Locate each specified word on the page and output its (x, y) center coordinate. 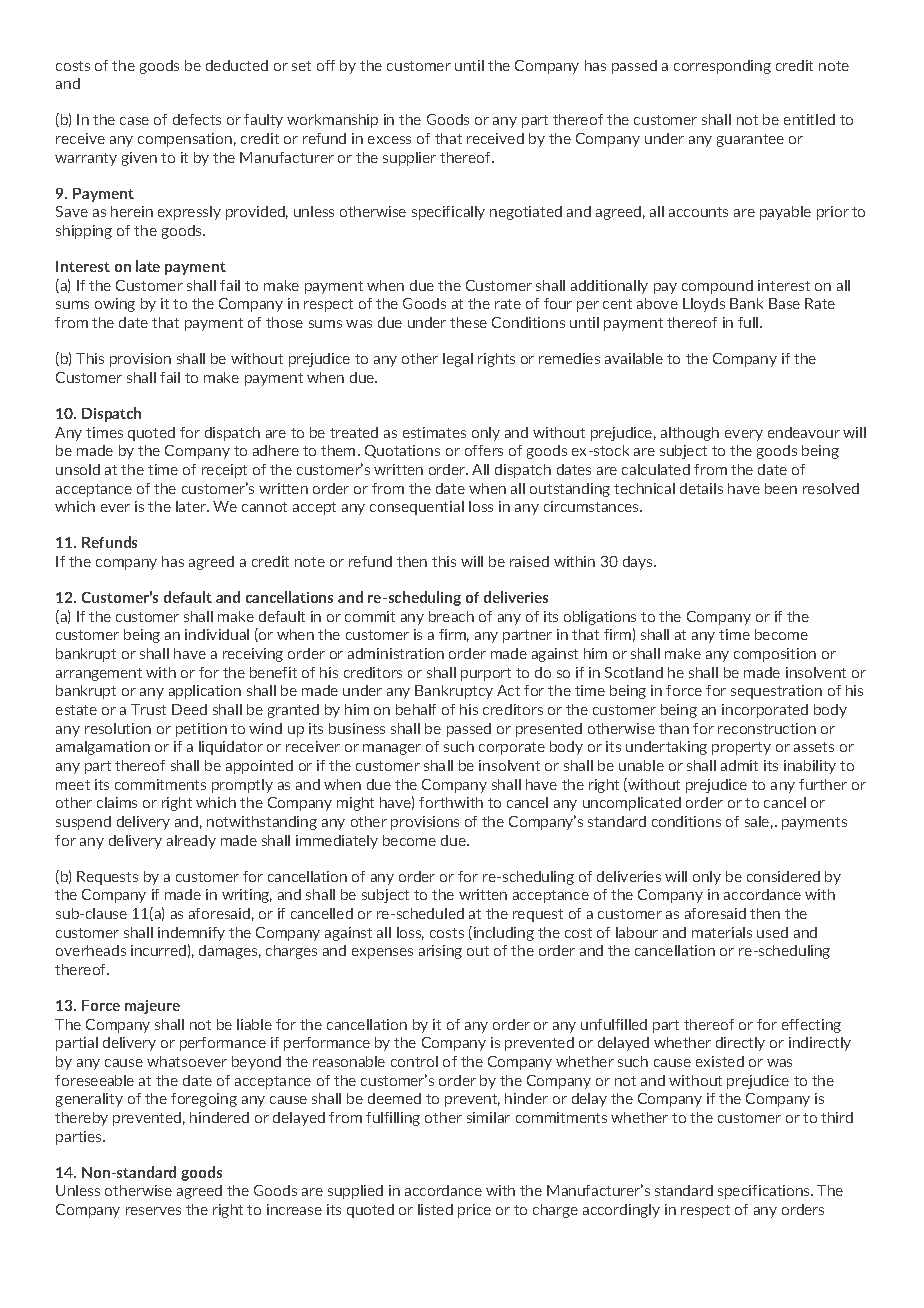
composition (775, 655)
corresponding (722, 67)
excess (389, 140)
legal (458, 360)
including (502, 933)
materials (722, 932)
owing (115, 305)
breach (451, 616)
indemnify (191, 934)
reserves (153, 1211)
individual (217, 634)
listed (435, 1209)
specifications (765, 1192)
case (134, 121)
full (749, 322)
